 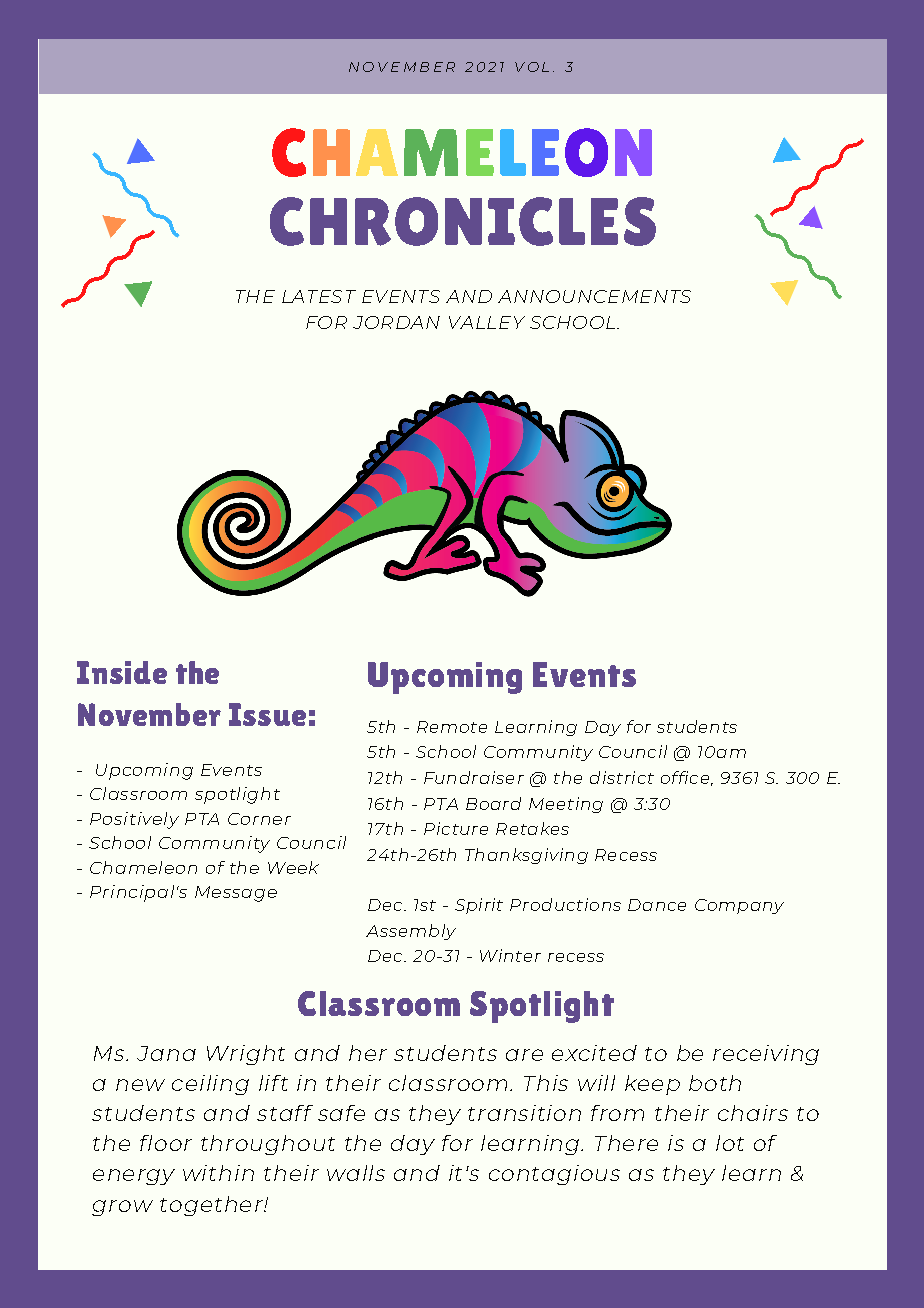 What do you see at coordinates (730, 1143) in the document?
I see `lot` at bounding box center [730, 1143].
